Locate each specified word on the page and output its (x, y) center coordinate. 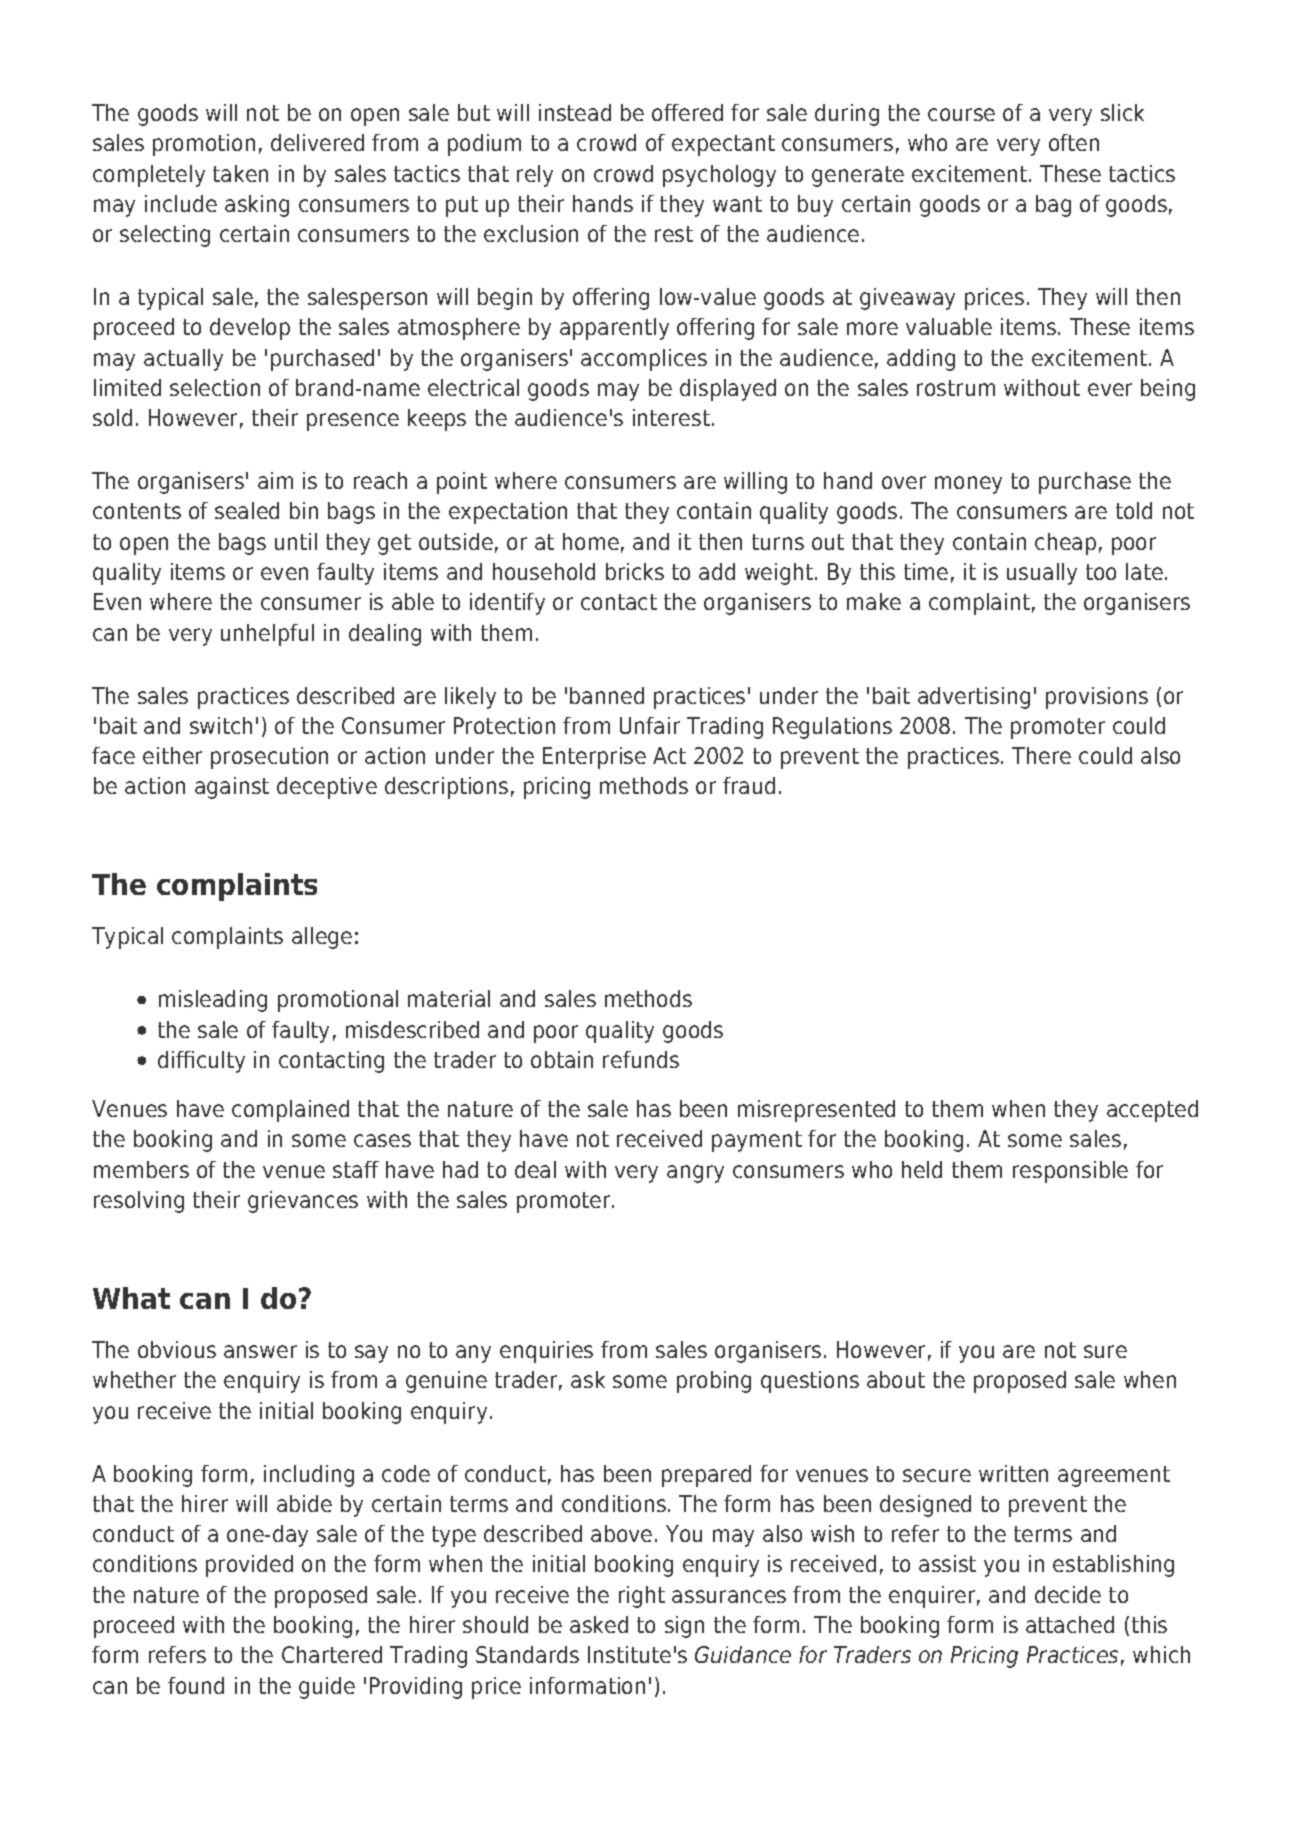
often (1074, 142)
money (968, 485)
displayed (728, 390)
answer (260, 1351)
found (196, 1685)
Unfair (650, 725)
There (1041, 755)
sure (1105, 1351)
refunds (641, 1059)
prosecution (269, 758)
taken (240, 173)
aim (275, 480)
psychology (719, 176)
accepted (1152, 1111)
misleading (213, 1001)
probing (714, 1382)
